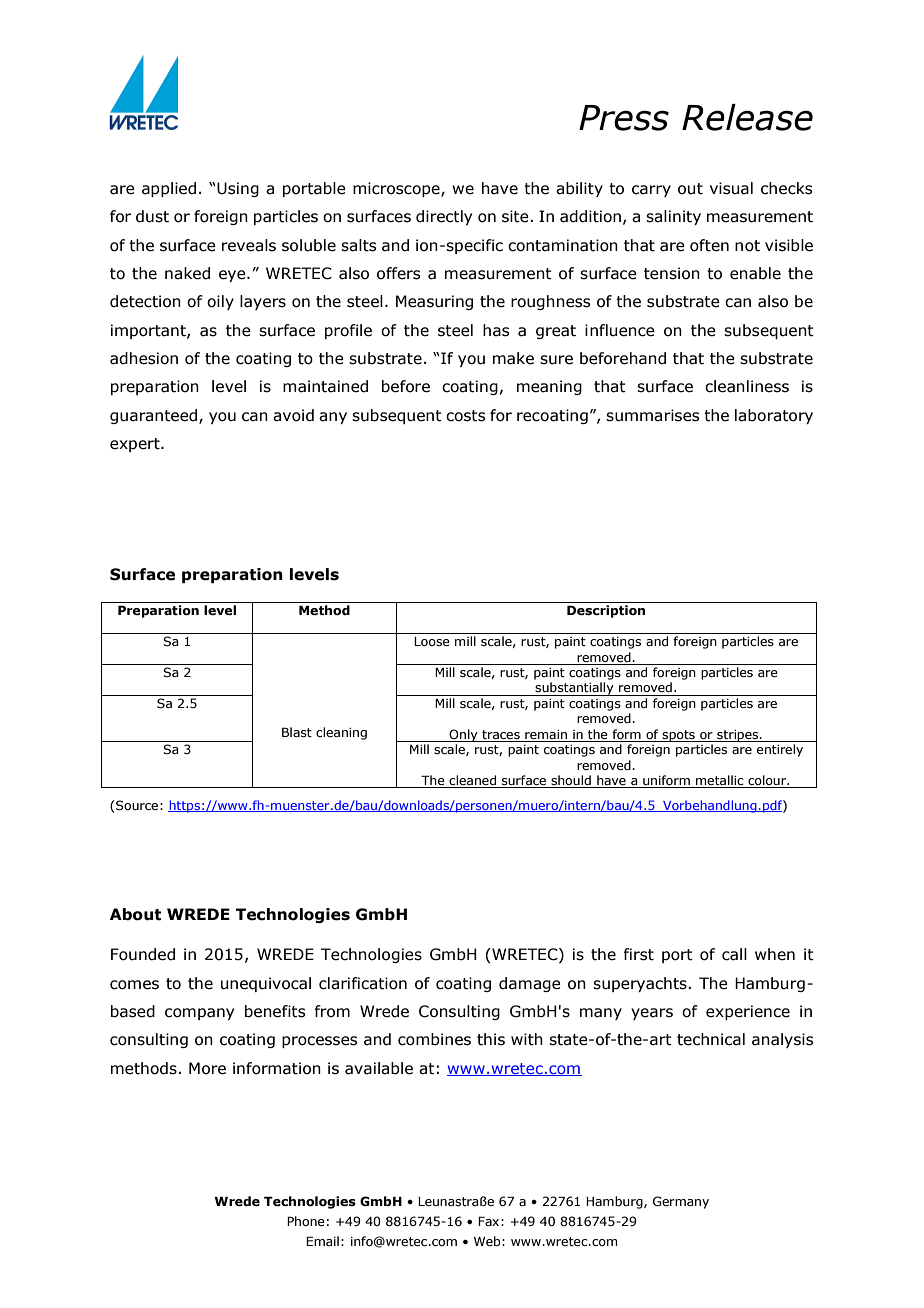 Image resolution: width=924 pixels, height=1308 pixels. What do you see at coordinates (711, 1039) in the screenshot?
I see `technical` at bounding box center [711, 1039].
